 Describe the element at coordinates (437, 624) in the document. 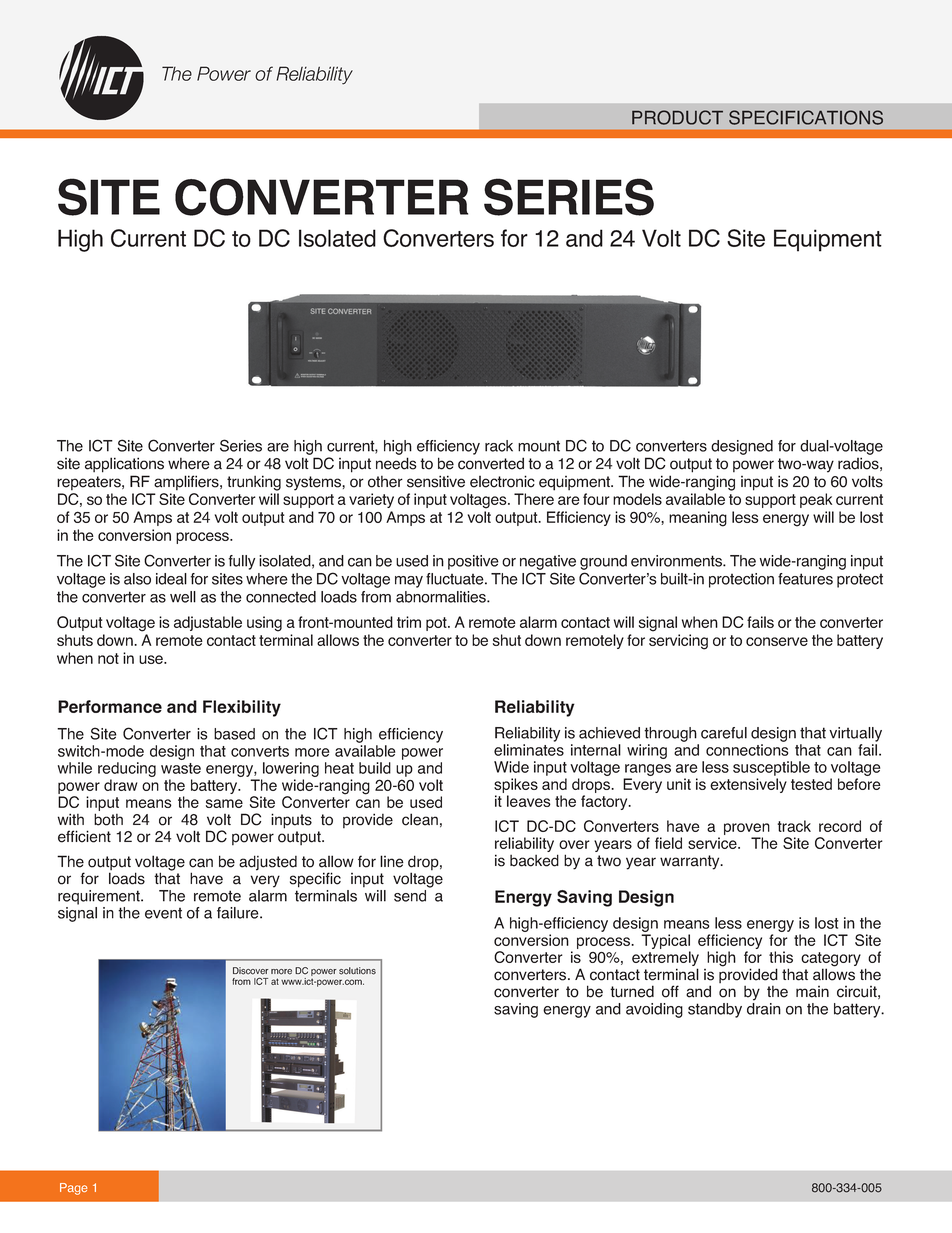

I see `pot` at that location.
